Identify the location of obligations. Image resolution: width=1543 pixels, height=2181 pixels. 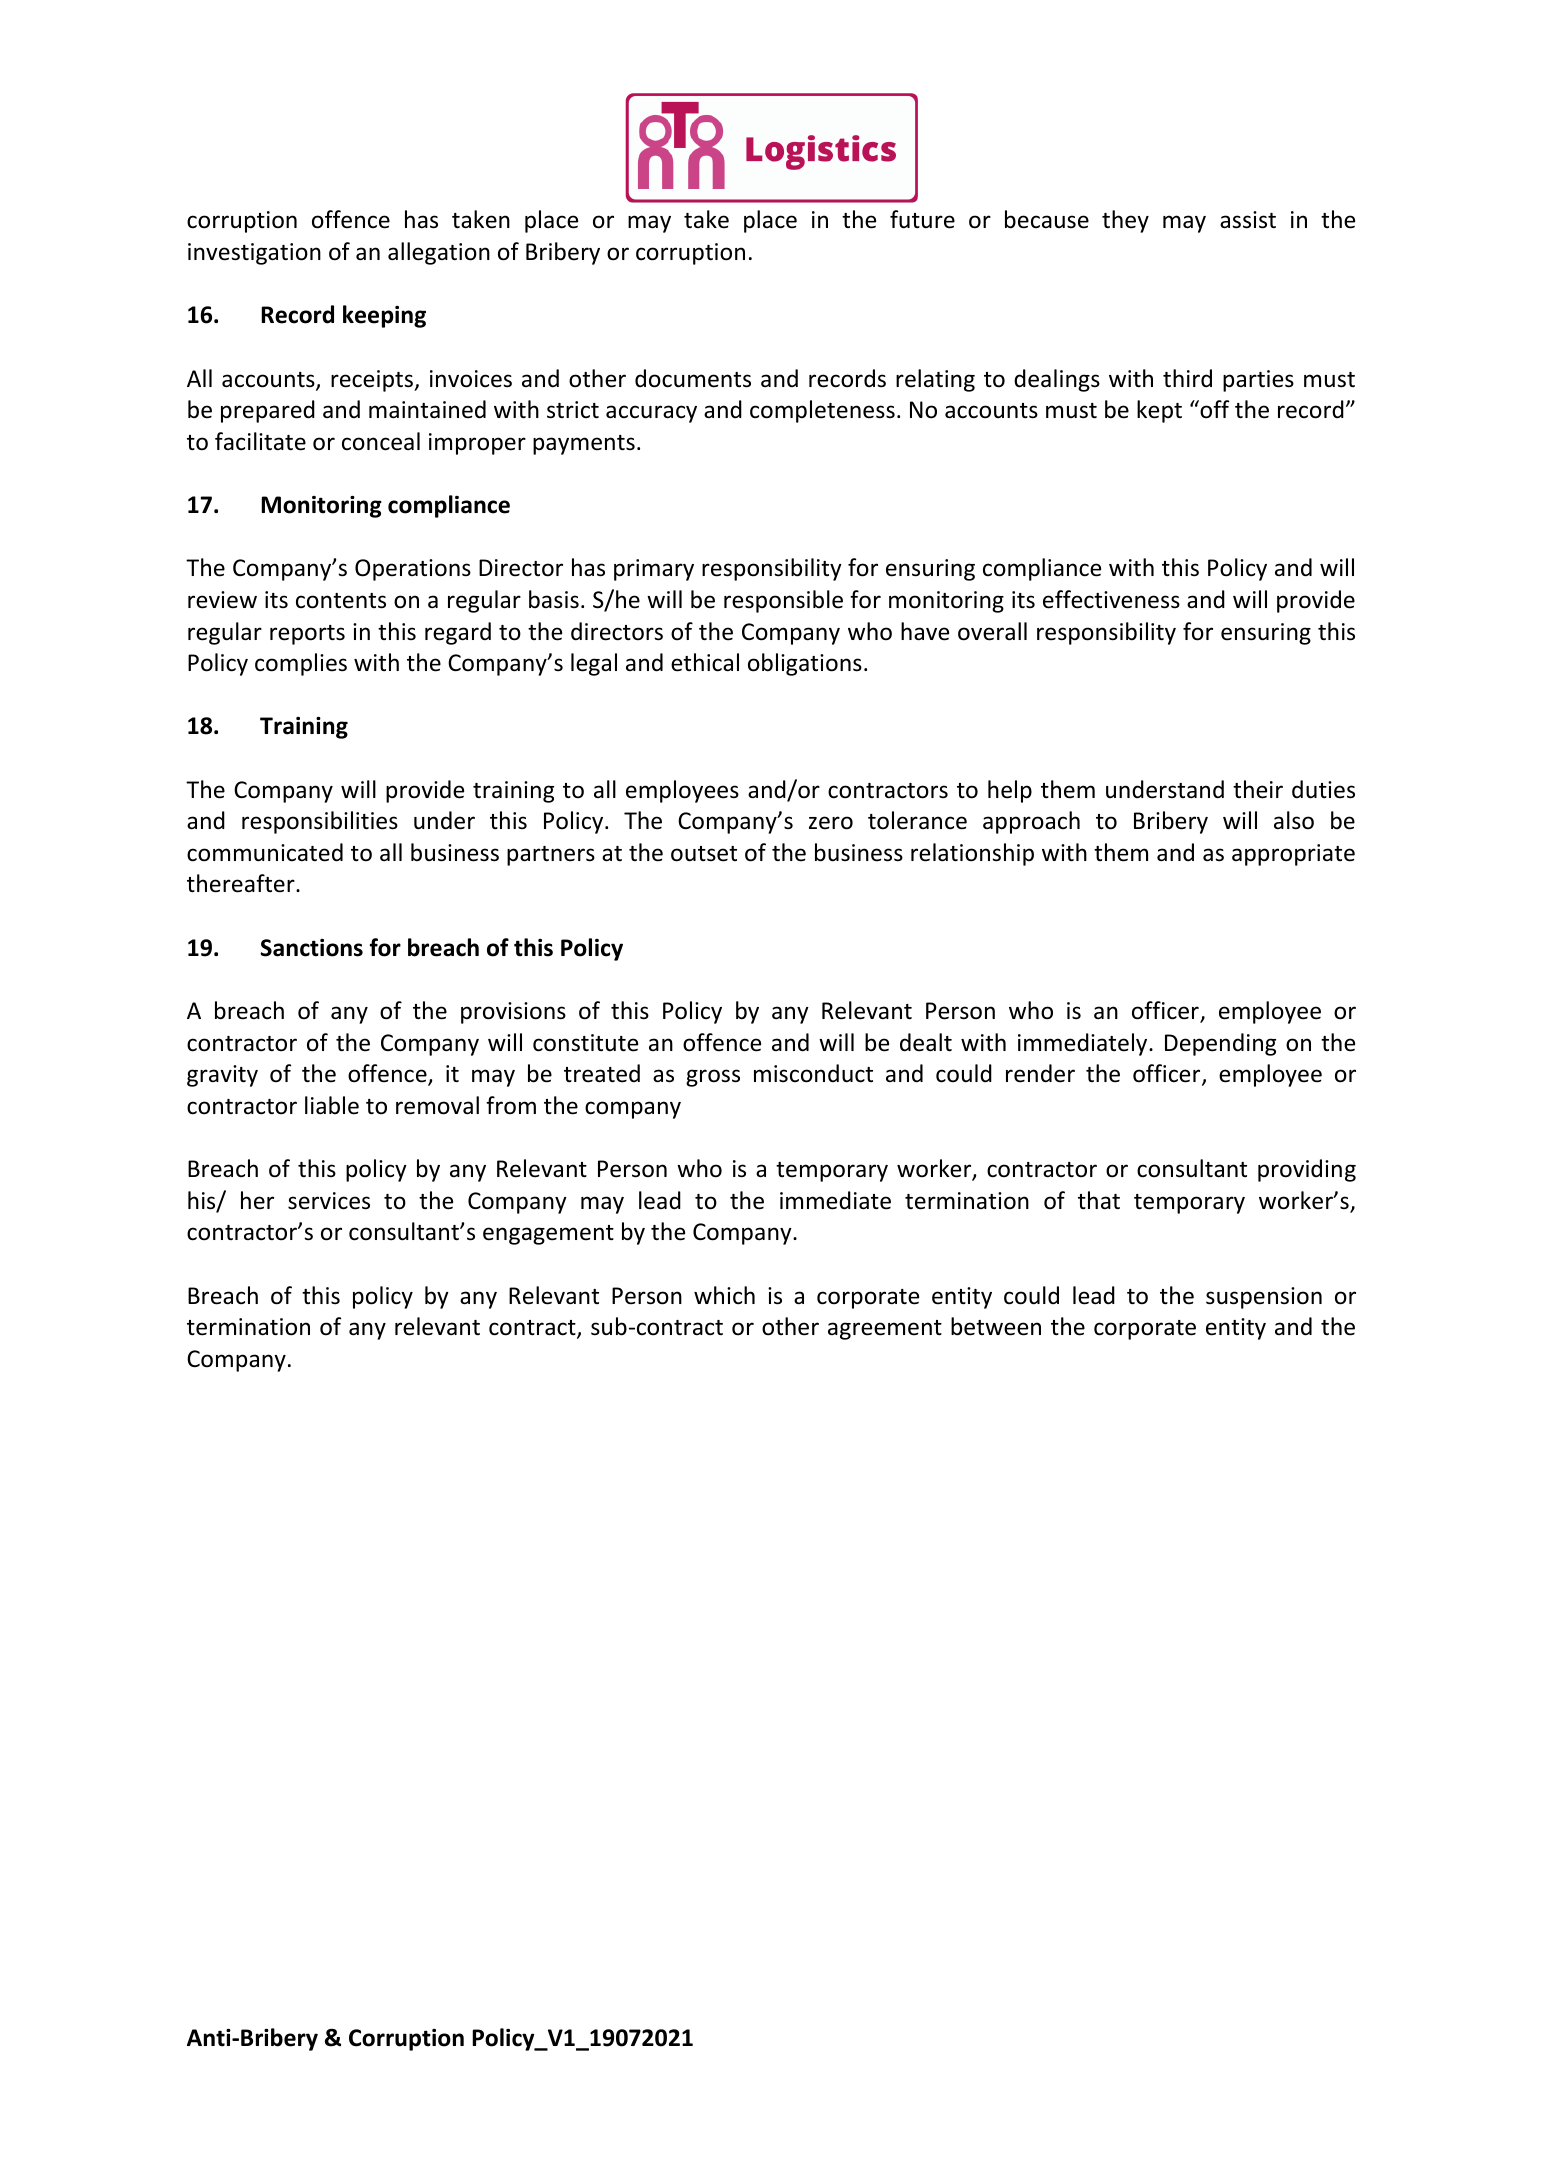
(805, 664).
